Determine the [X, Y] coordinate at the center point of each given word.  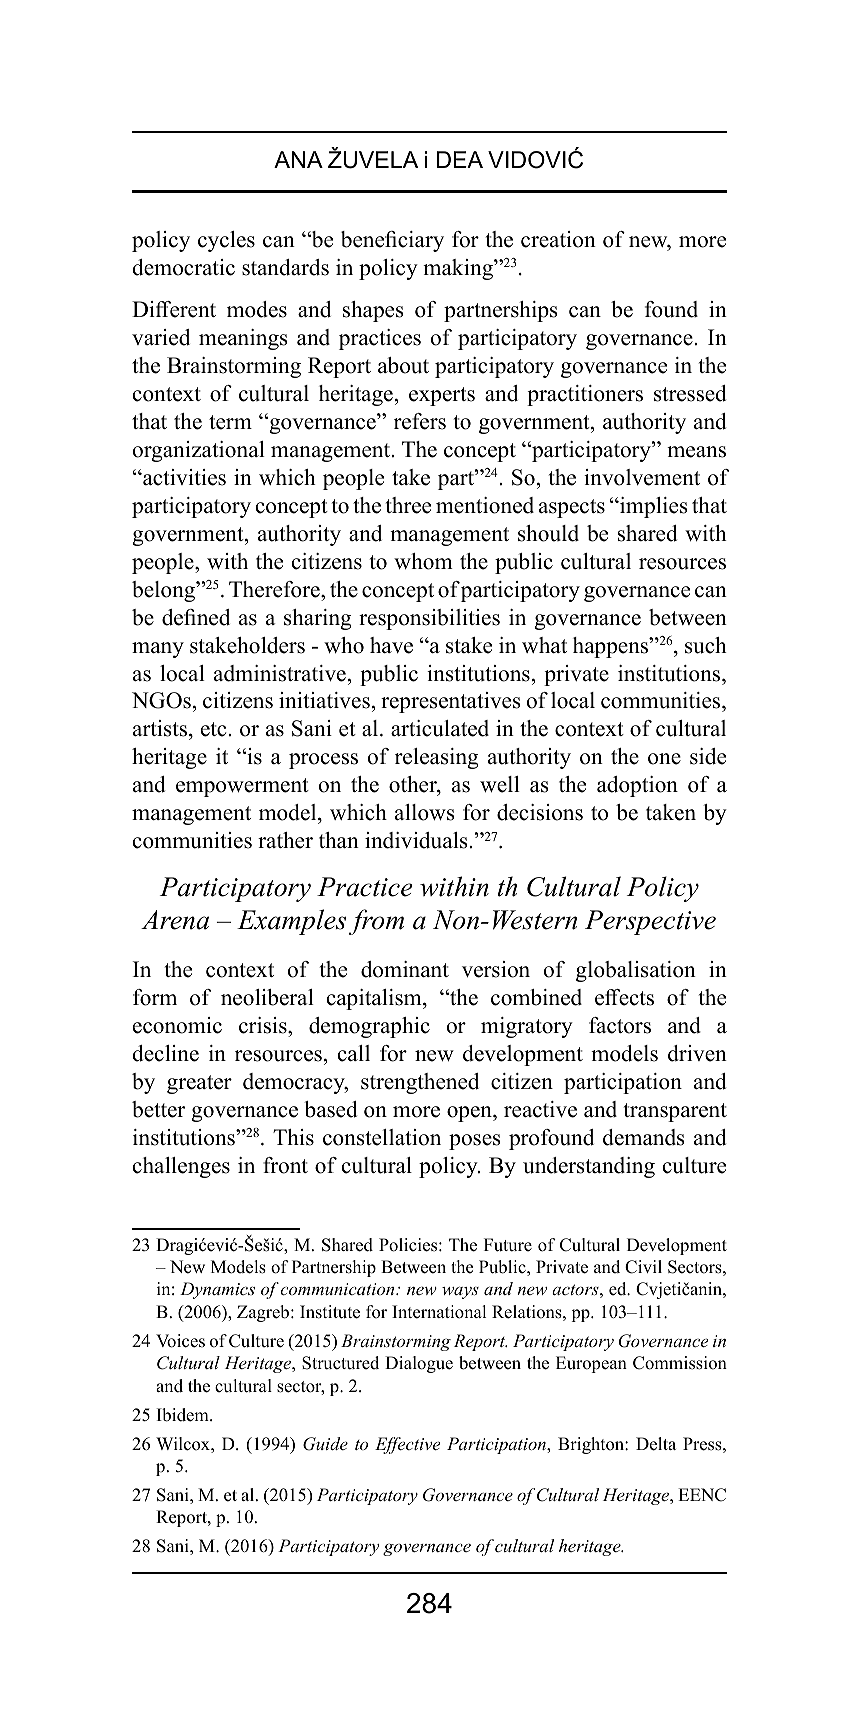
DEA [460, 159]
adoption [637, 786]
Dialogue [419, 1364]
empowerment [242, 787]
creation [558, 239]
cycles [226, 241]
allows [425, 812]
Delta [656, 1444]
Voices [180, 1341]
